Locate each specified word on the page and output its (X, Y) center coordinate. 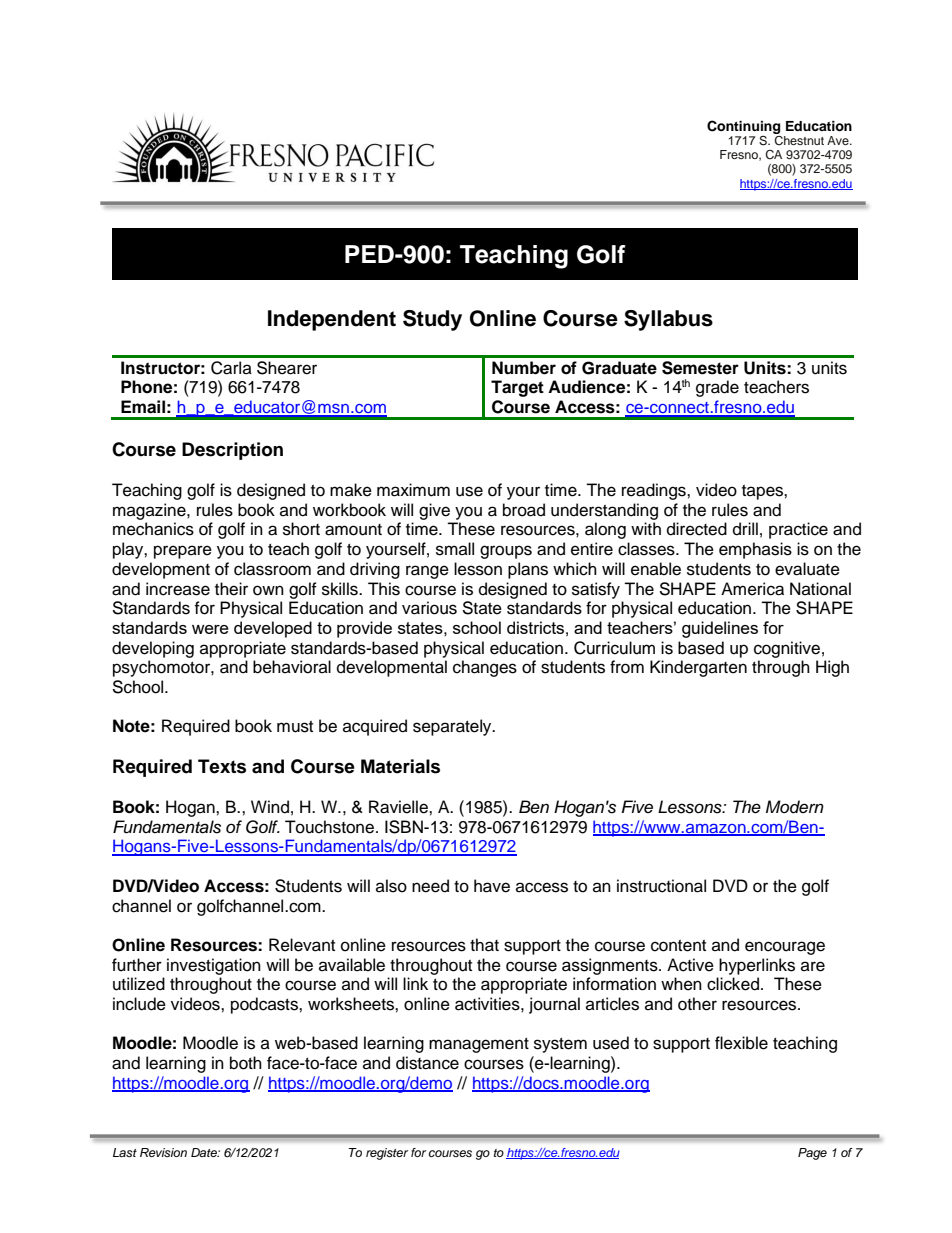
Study (432, 320)
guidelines (720, 629)
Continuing (743, 127)
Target (517, 388)
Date (205, 1152)
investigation (214, 966)
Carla (231, 368)
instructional (661, 886)
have (492, 886)
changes (485, 668)
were (210, 629)
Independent (332, 320)
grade (717, 388)
